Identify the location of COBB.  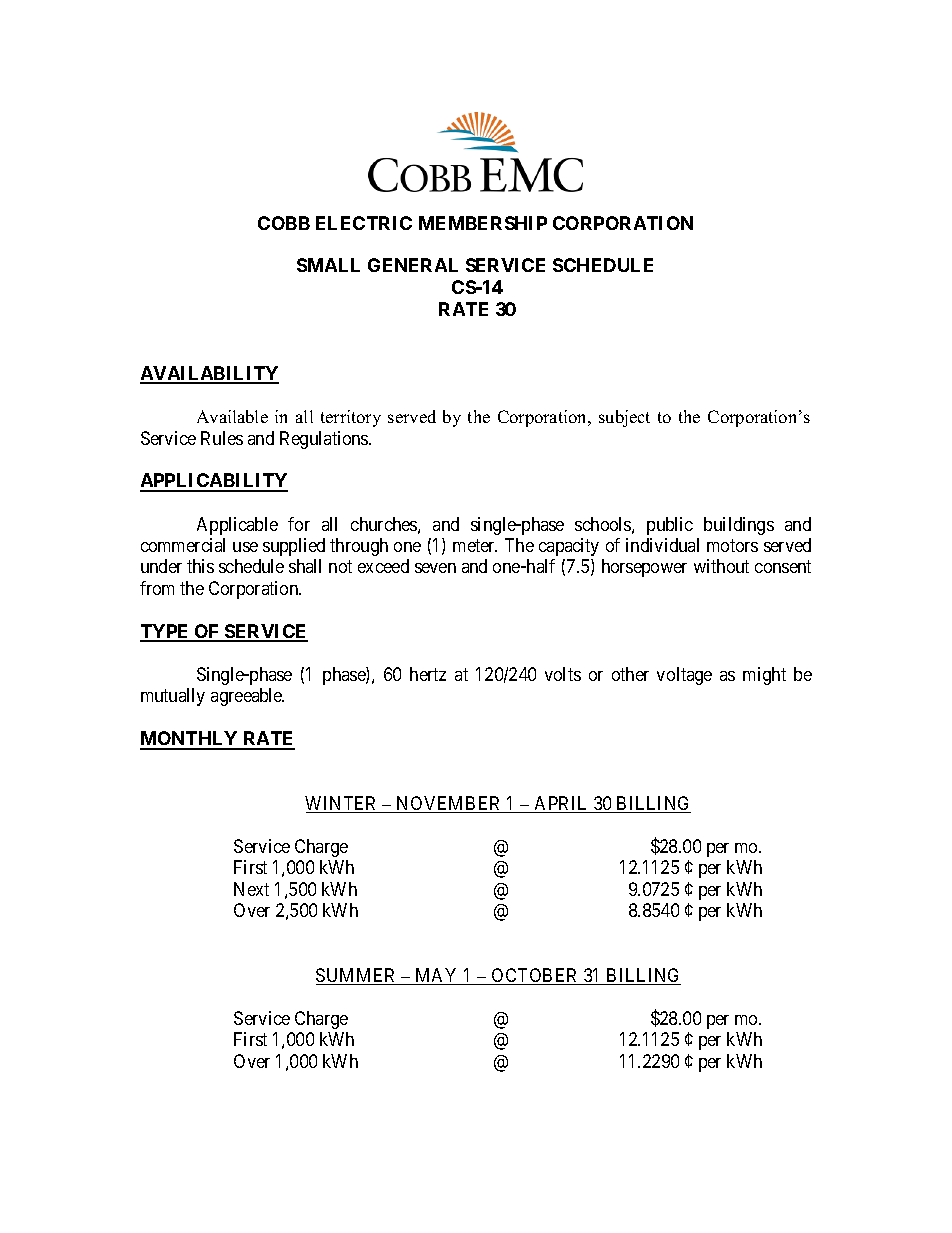
(284, 223).
